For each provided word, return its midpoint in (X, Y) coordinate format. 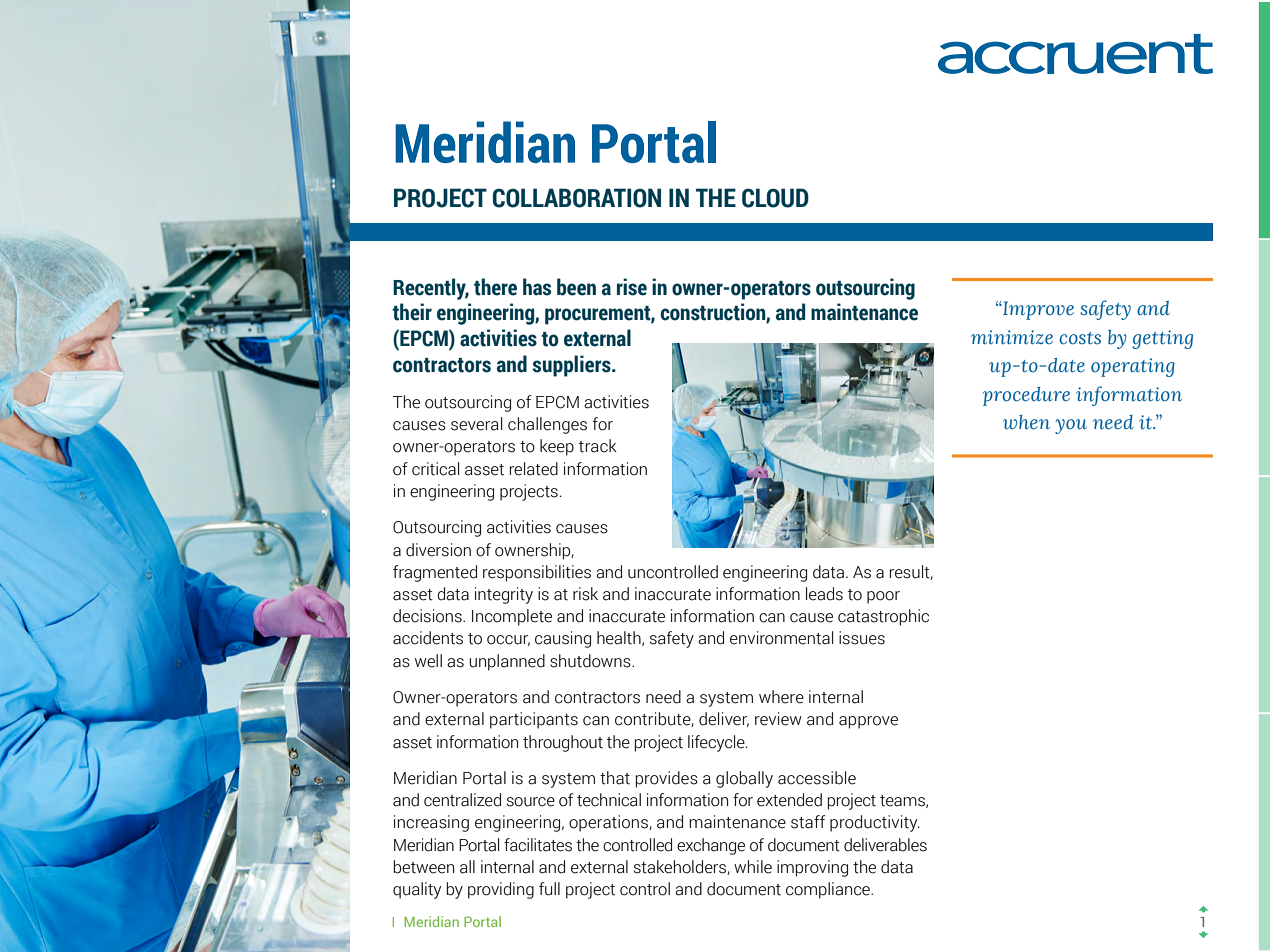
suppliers (572, 366)
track (598, 446)
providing (501, 890)
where (781, 697)
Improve (1037, 310)
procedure (1026, 396)
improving (812, 868)
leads (824, 594)
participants (534, 720)
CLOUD (775, 198)
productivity (875, 823)
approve (868, 722)
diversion (438, 550)
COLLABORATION (577, 198)
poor (883, 597)
